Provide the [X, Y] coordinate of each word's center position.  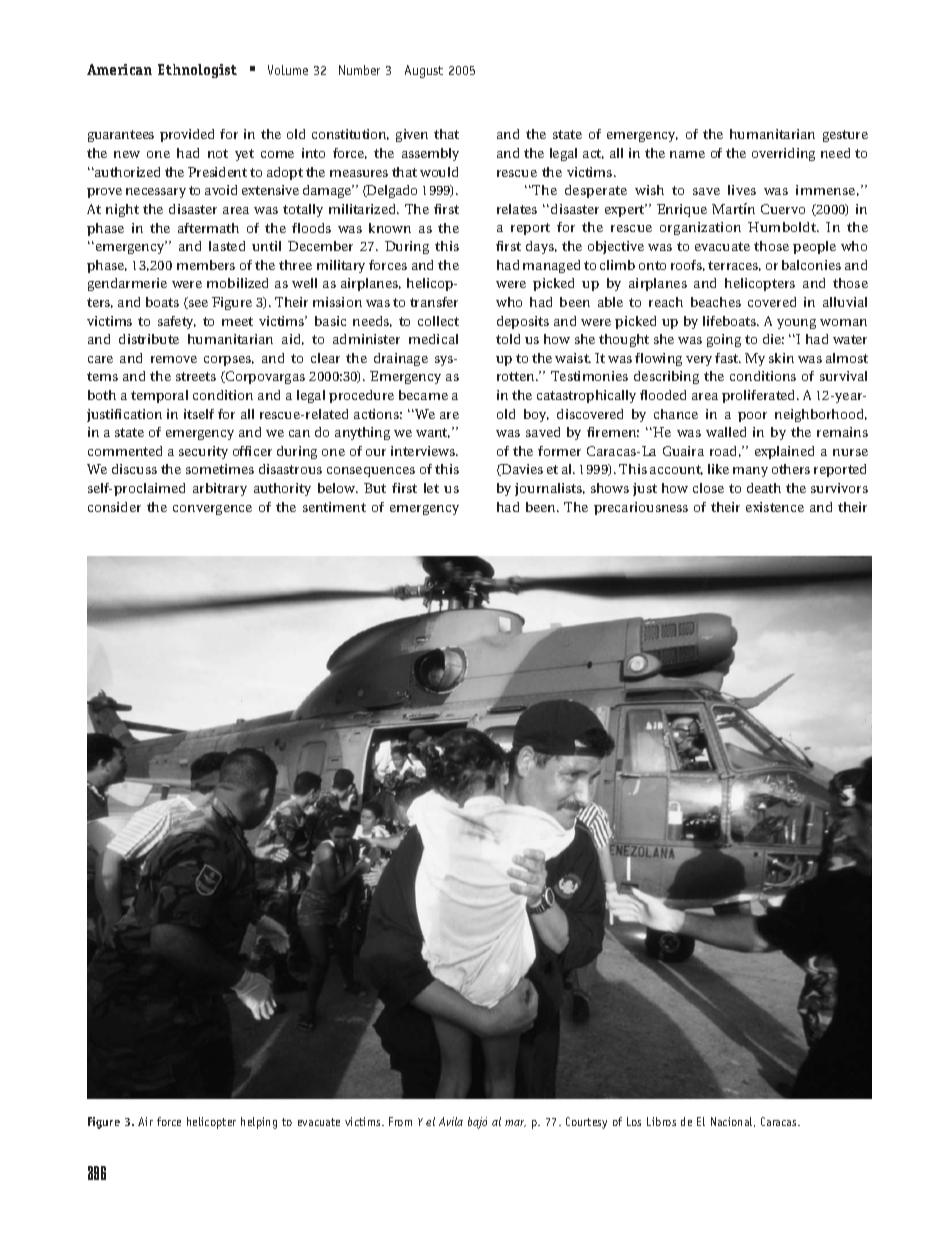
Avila [451, 1121]
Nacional [733, 1122]
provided [187, 135]
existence [775, 507]
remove [174, 359]
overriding [783, 154]
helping [259, 1123]
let [431, 488]
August [424, 71]
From [400, 1121]
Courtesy [586, 1123]
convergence [212, 510]
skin [781, 358]
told [508, 339]
